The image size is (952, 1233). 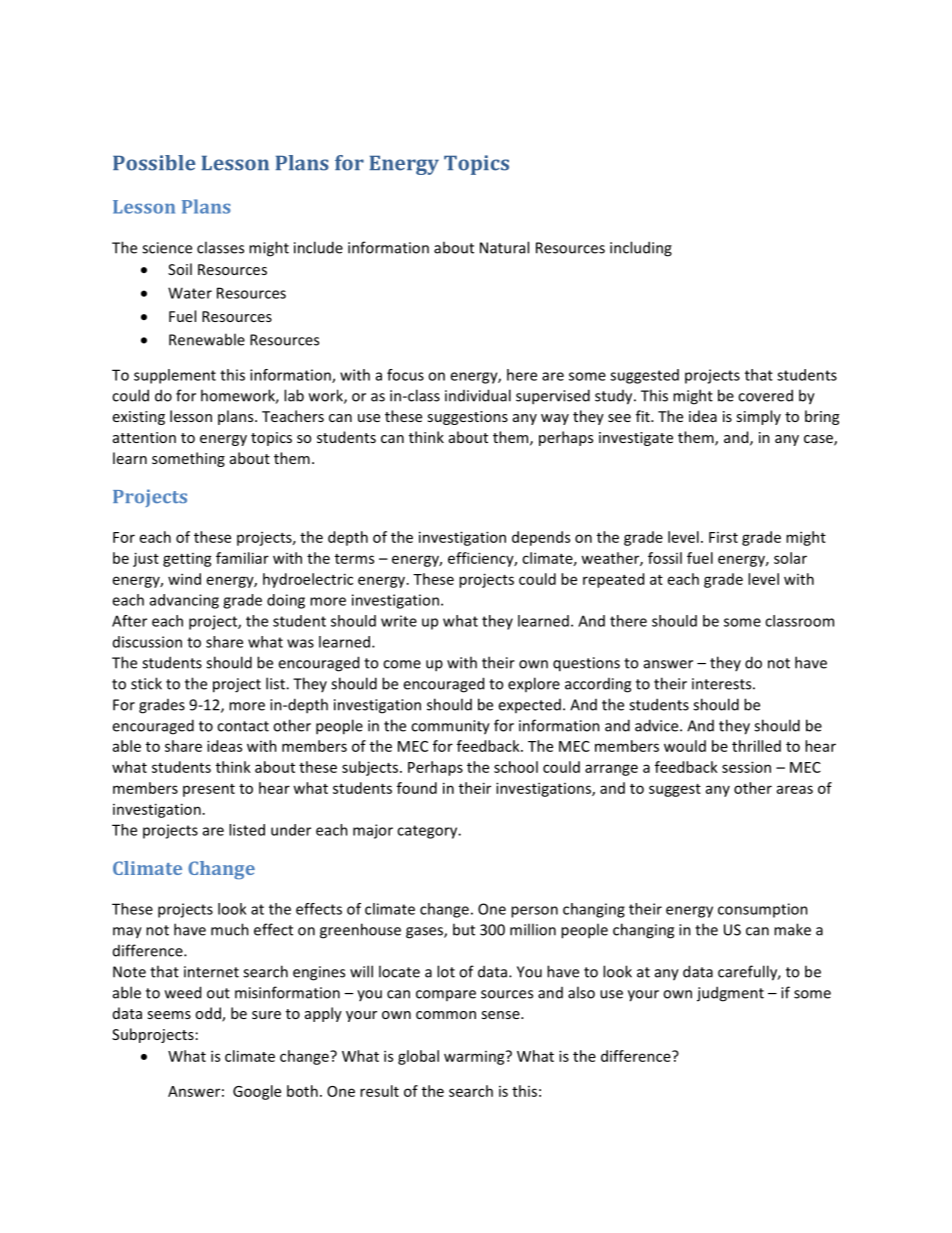 I want to click on attention, so click(x=144, y=437).
